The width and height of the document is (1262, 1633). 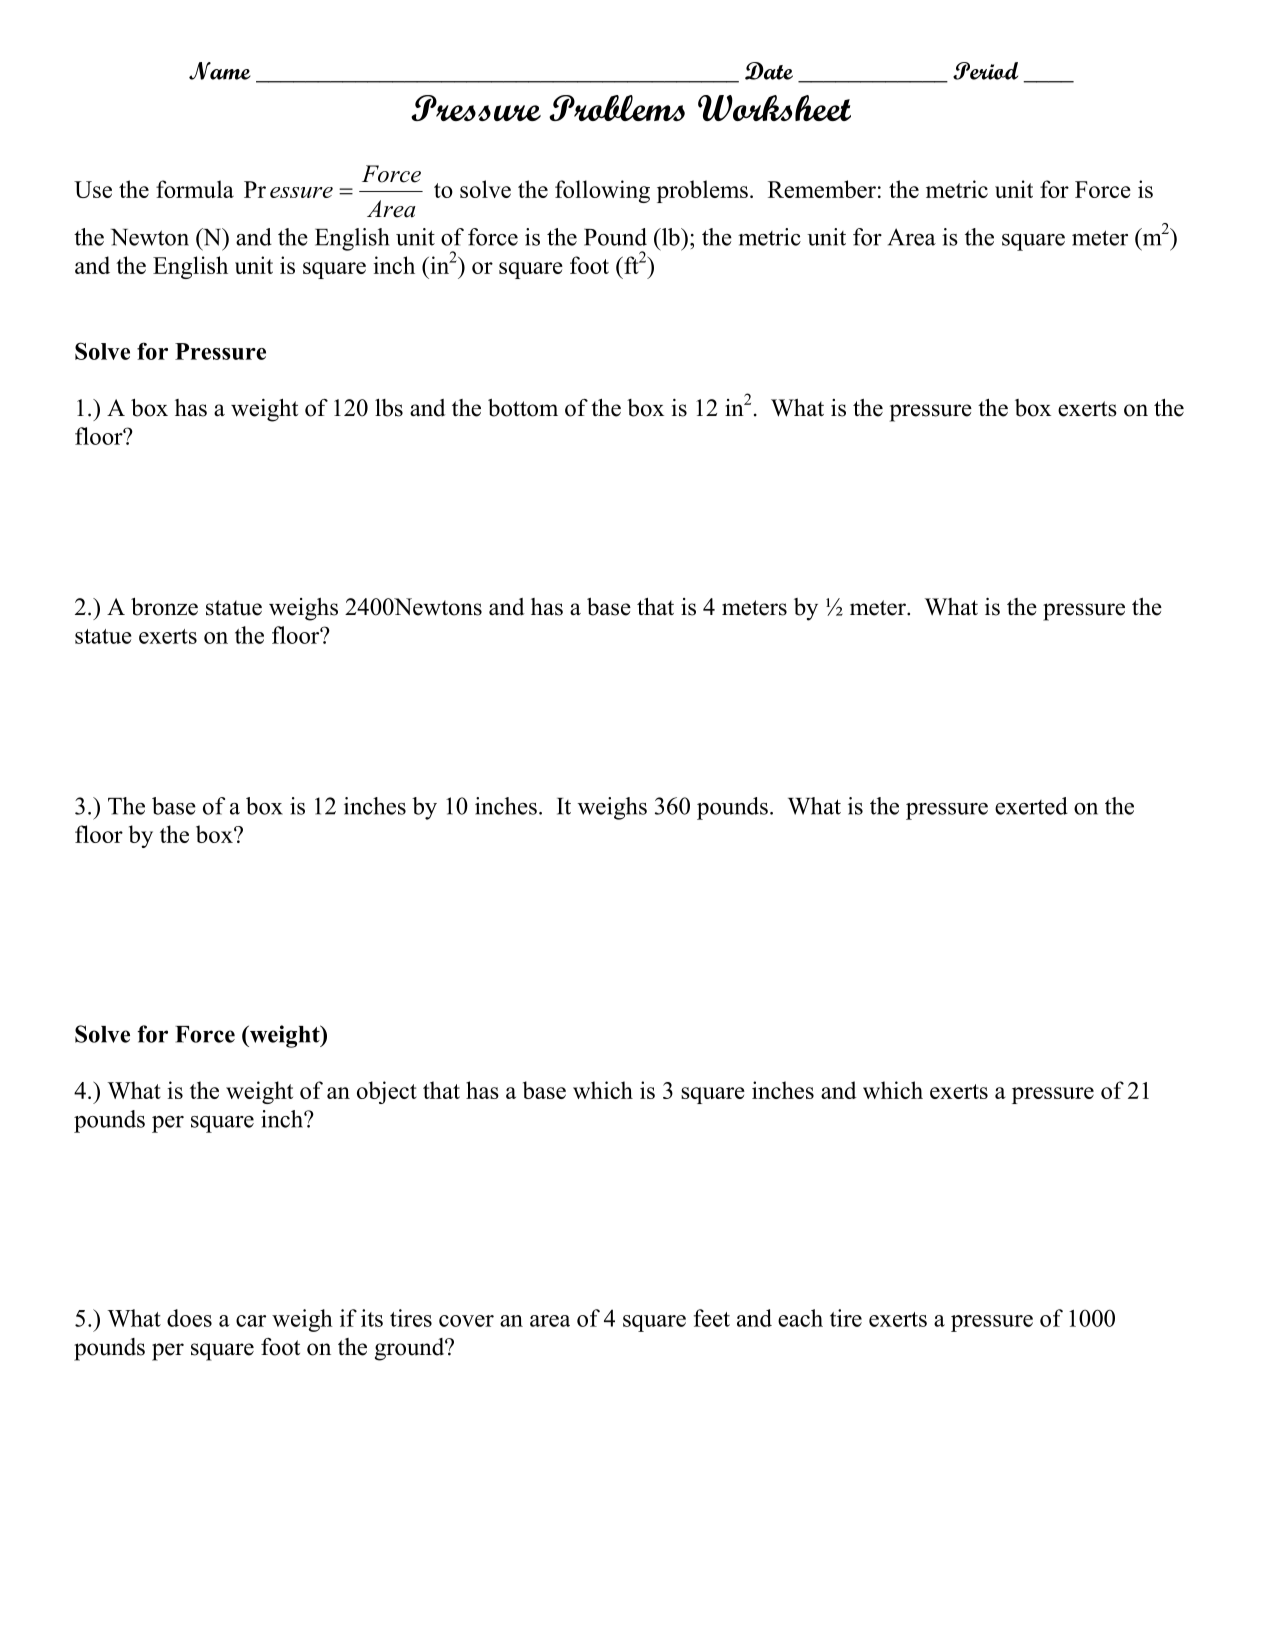 What do you see at coordinates (189, 1318) in the document?
I see `does` at bounding box center [189, 1318].
